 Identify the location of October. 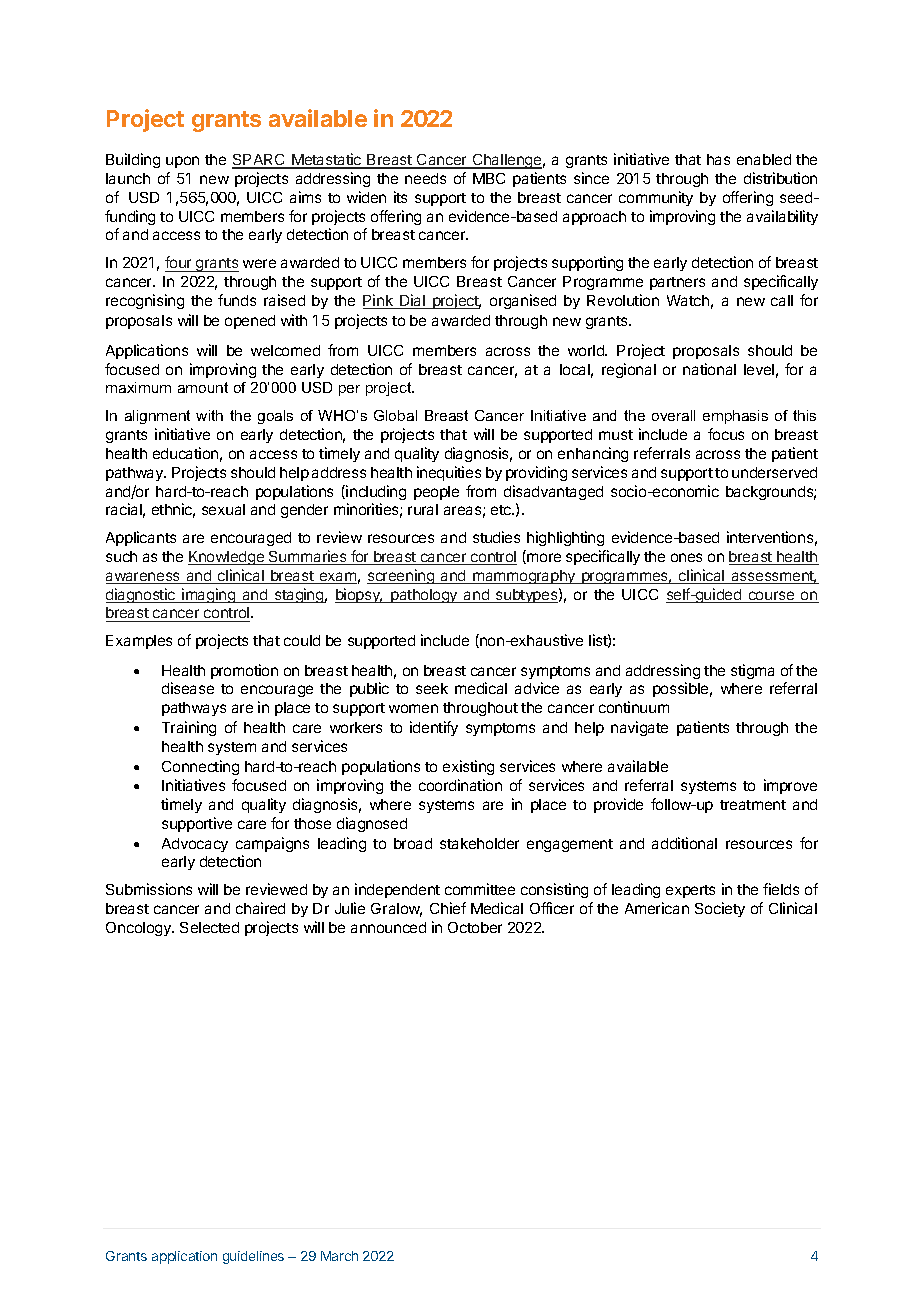
(475, 927).
